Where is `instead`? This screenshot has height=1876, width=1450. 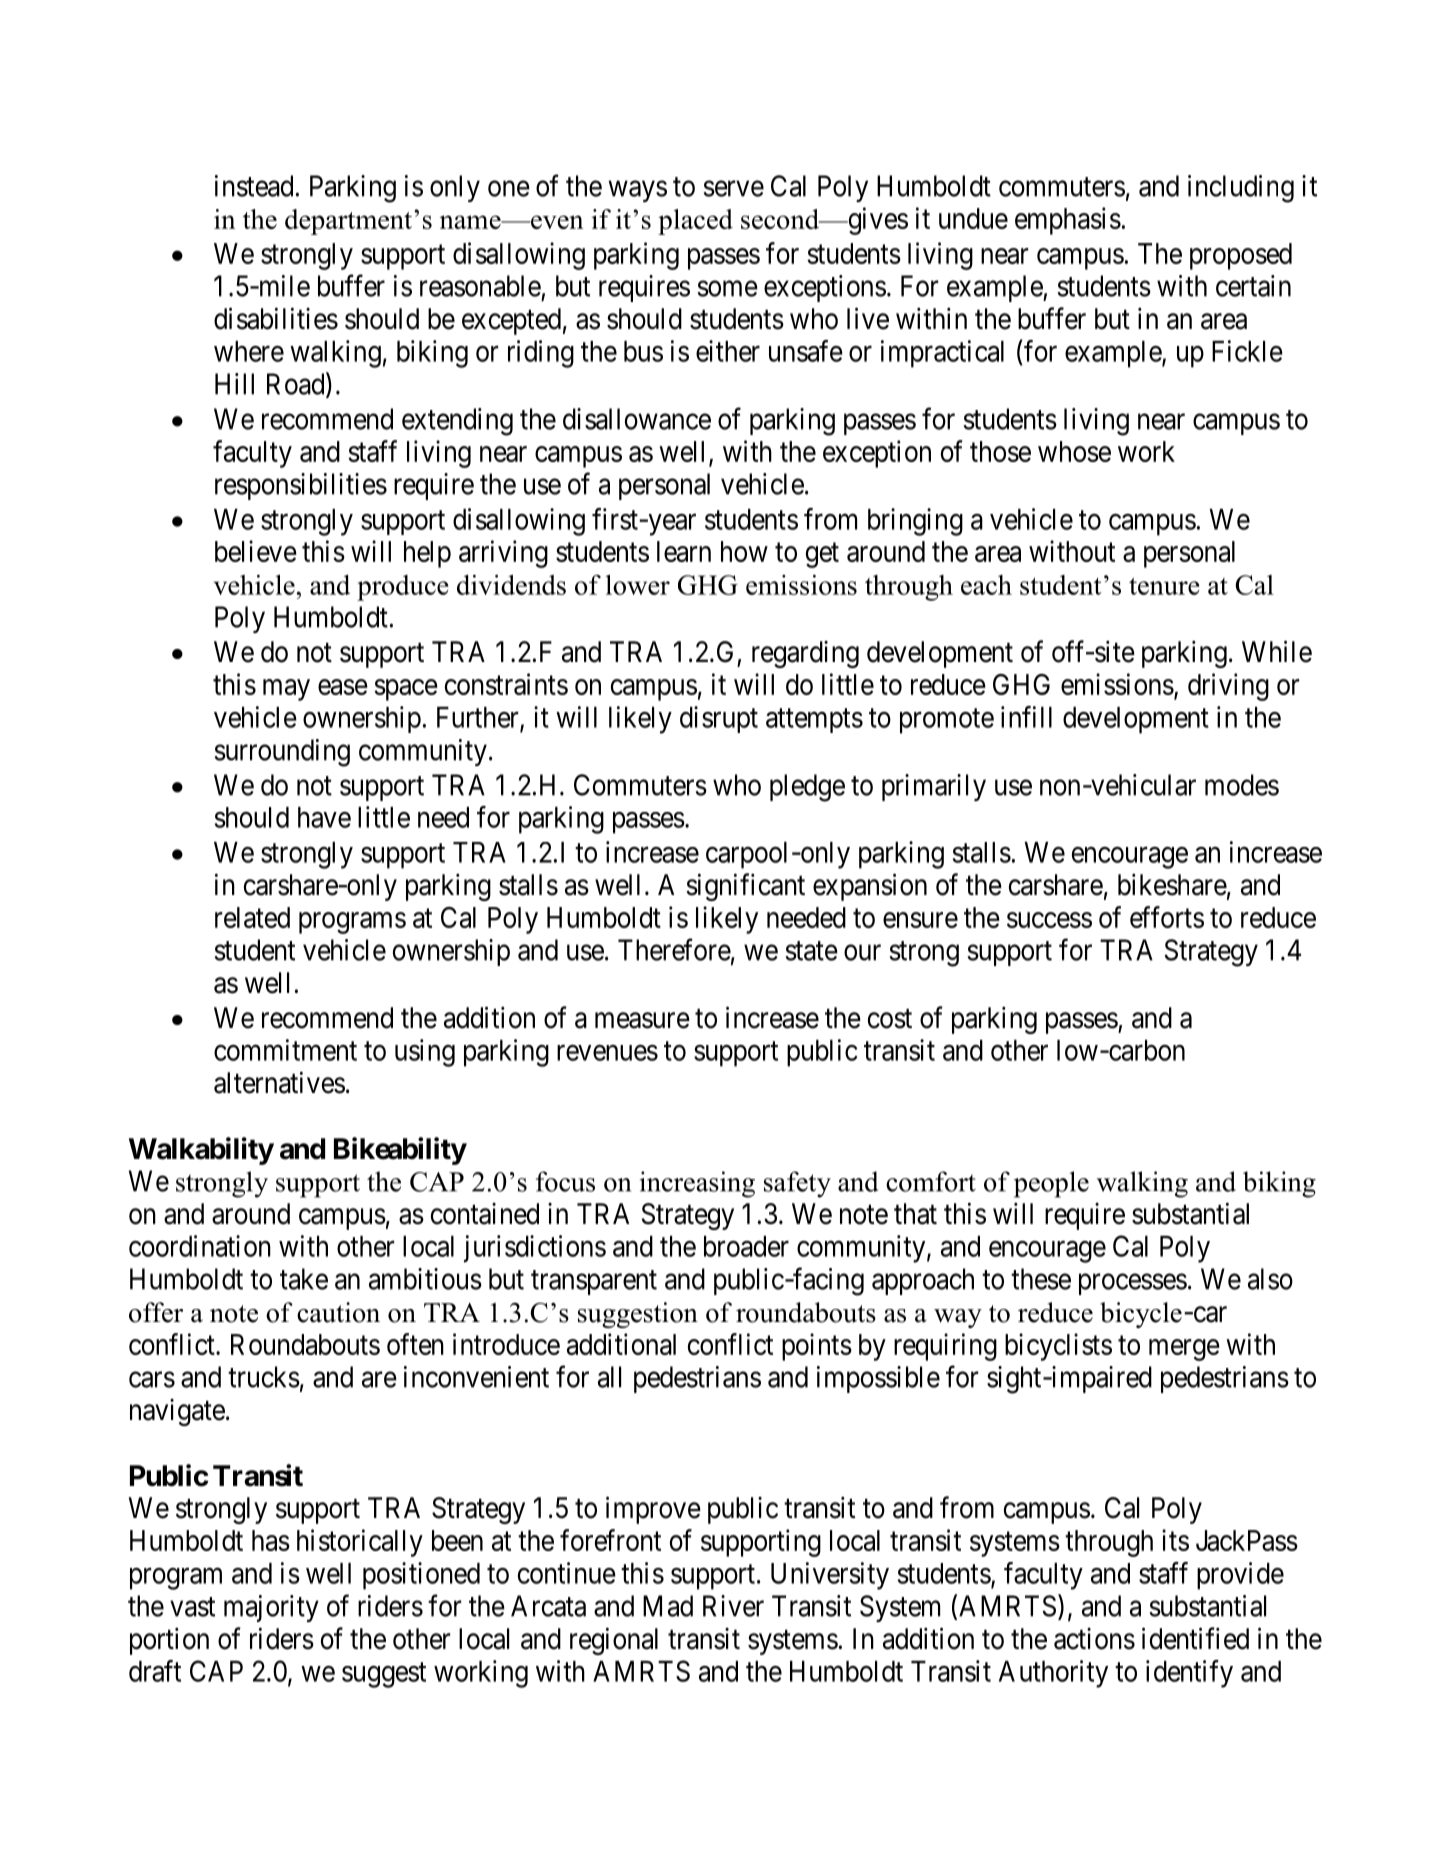
instead is located at coordinates (254, 186).
